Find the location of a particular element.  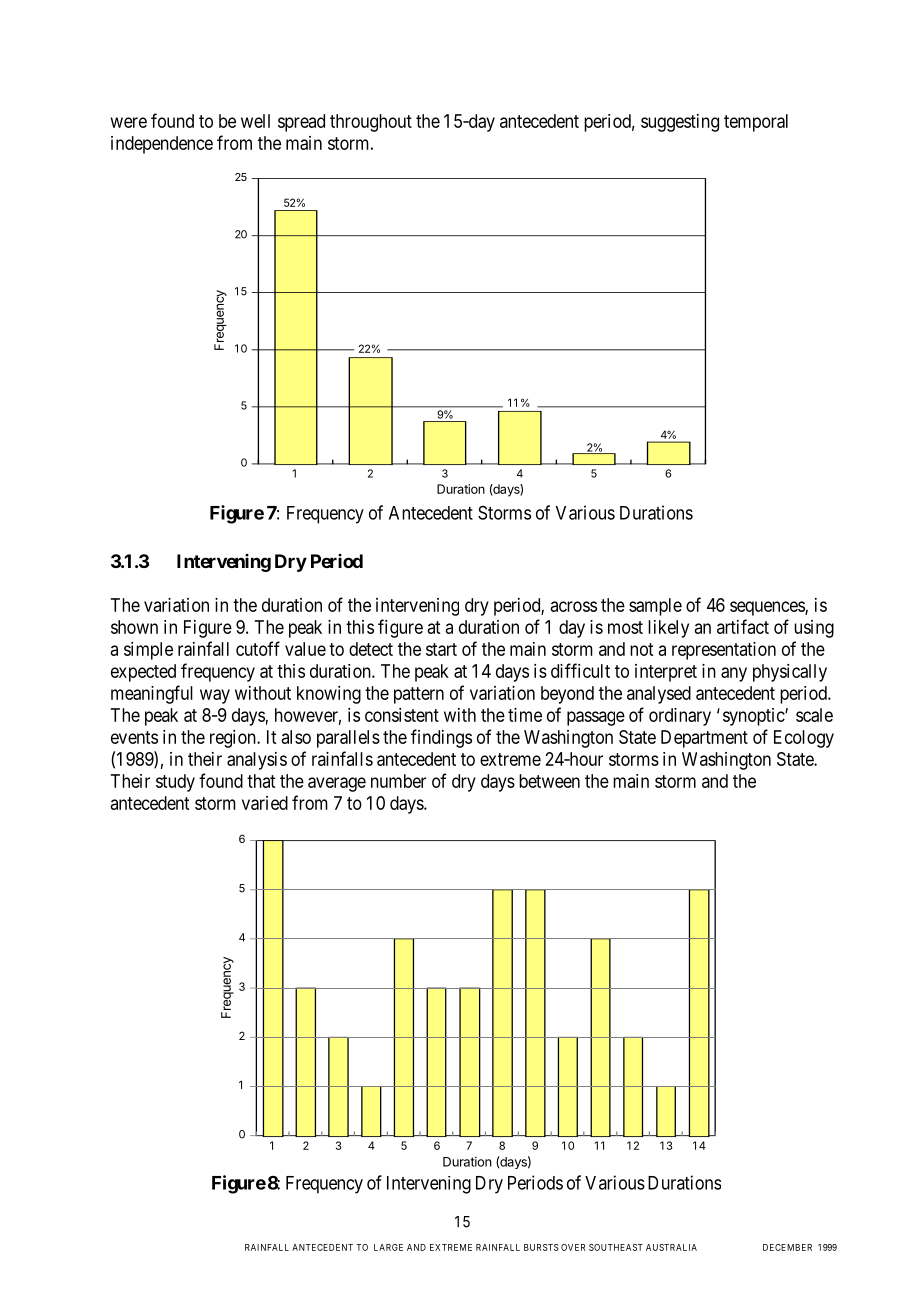

sequences is located at coordinates (768, 608).
